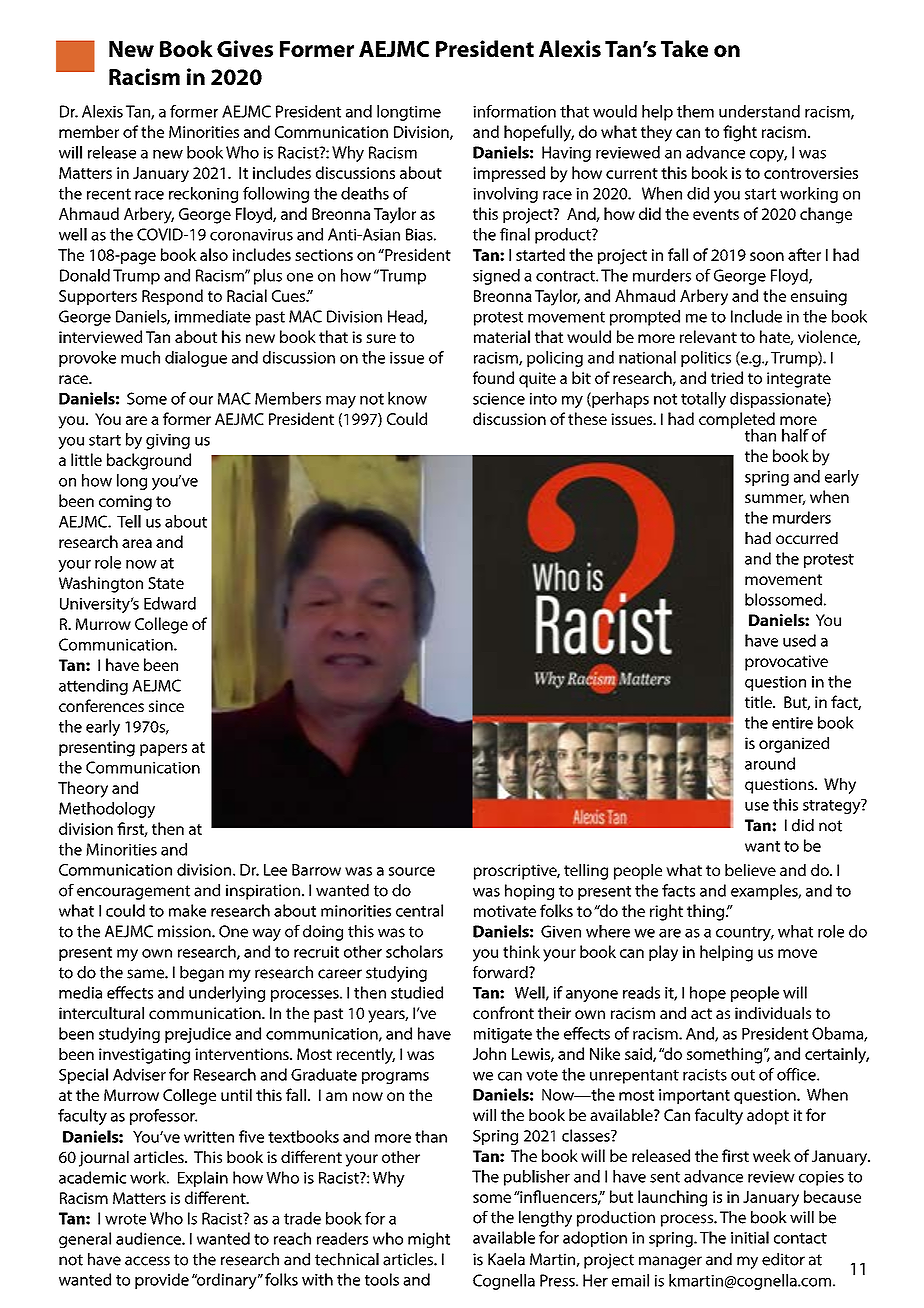 Image resolution: width=924 pixels, height=1308 pixels. Describe the element at coordinates (708, 336) in the screenshot. I see `relevant` at that location.
